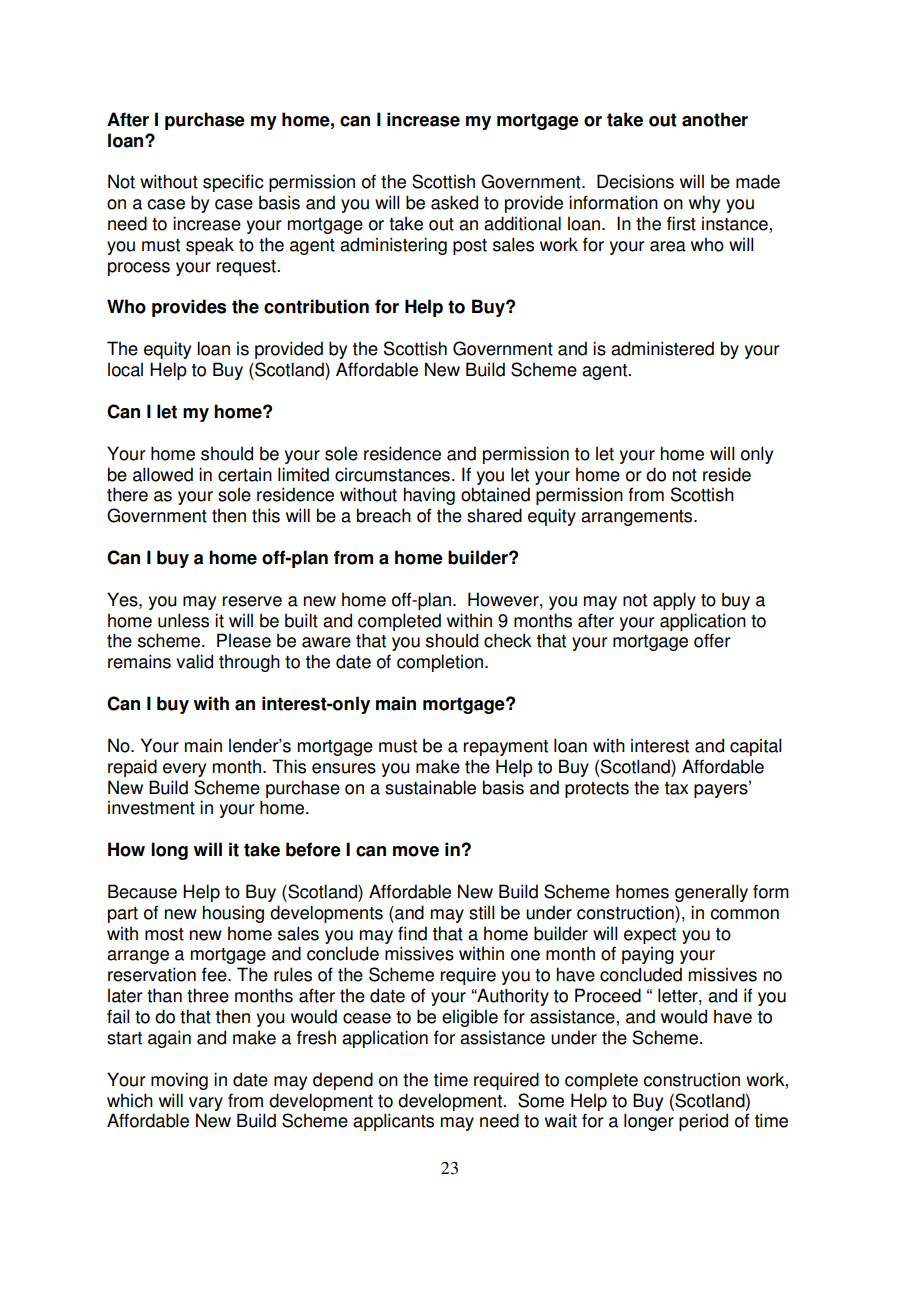 The image size is (924, 1308). Describe the element at coordinates (429, 496) in the screenshot. I see `having` at that location.
